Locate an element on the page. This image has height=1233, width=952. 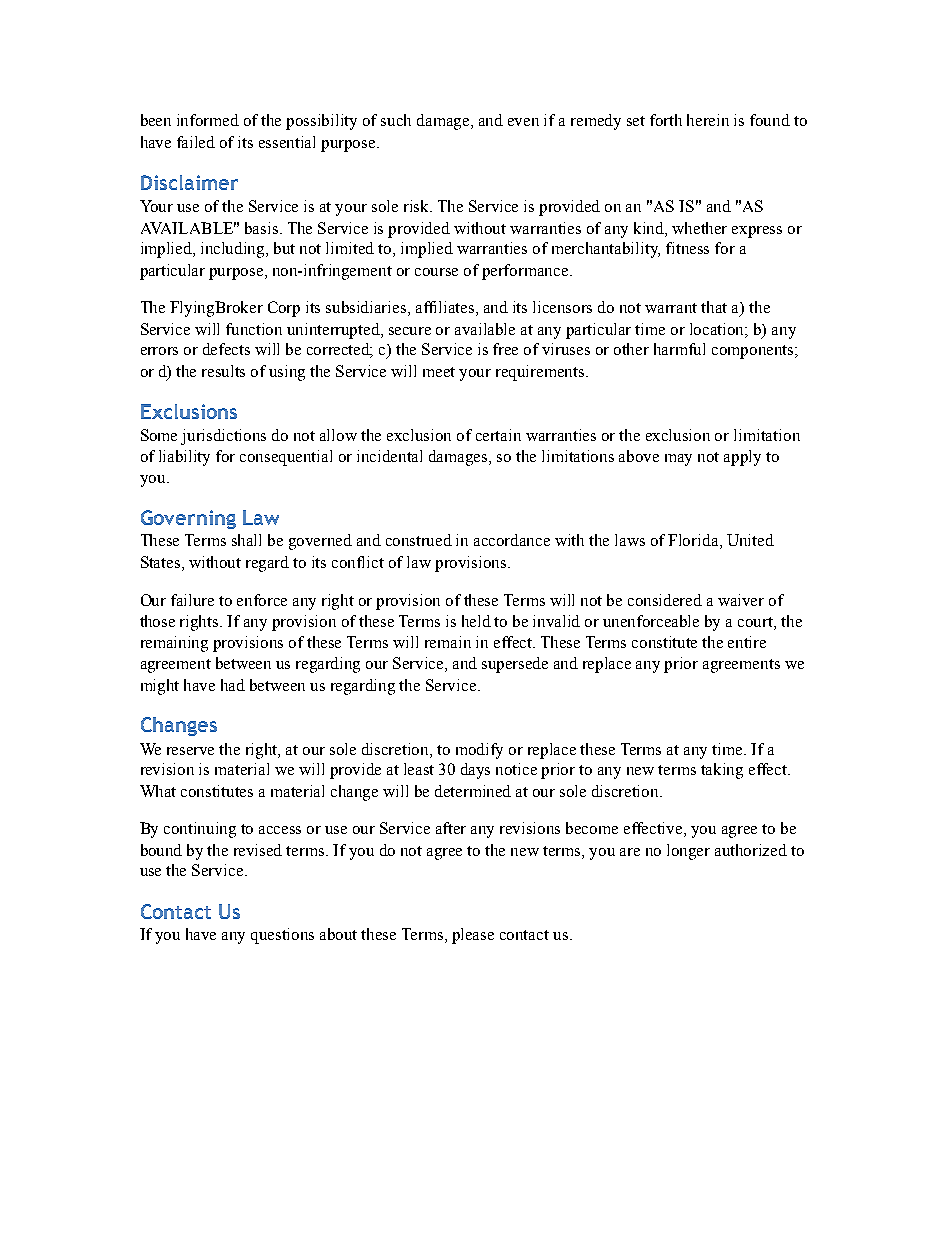
questions is located at coordinates (282, 936).
